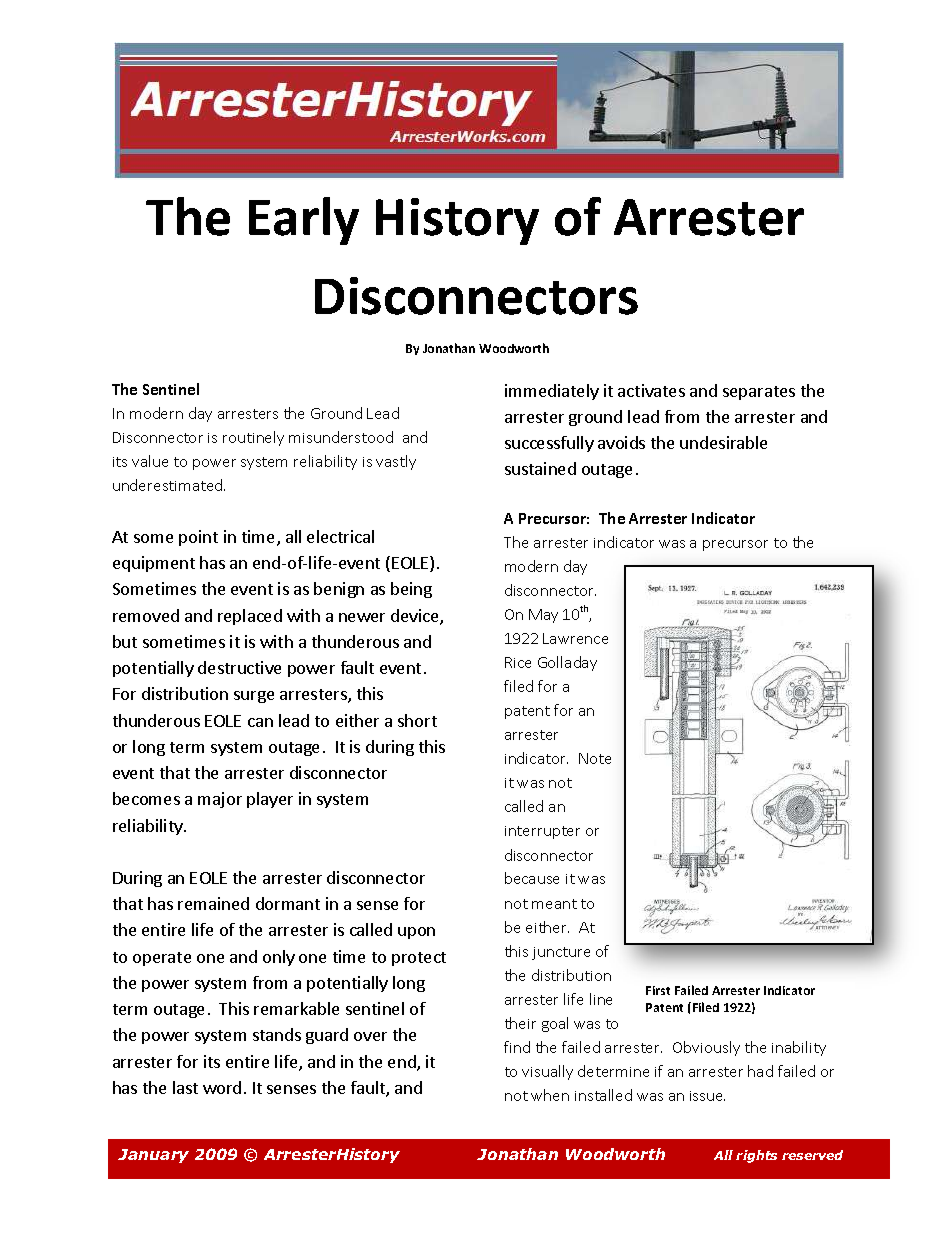 Image resolution: width=952 pixels, height=1233 pixels. I want to click on separates, so click(759, 393).
